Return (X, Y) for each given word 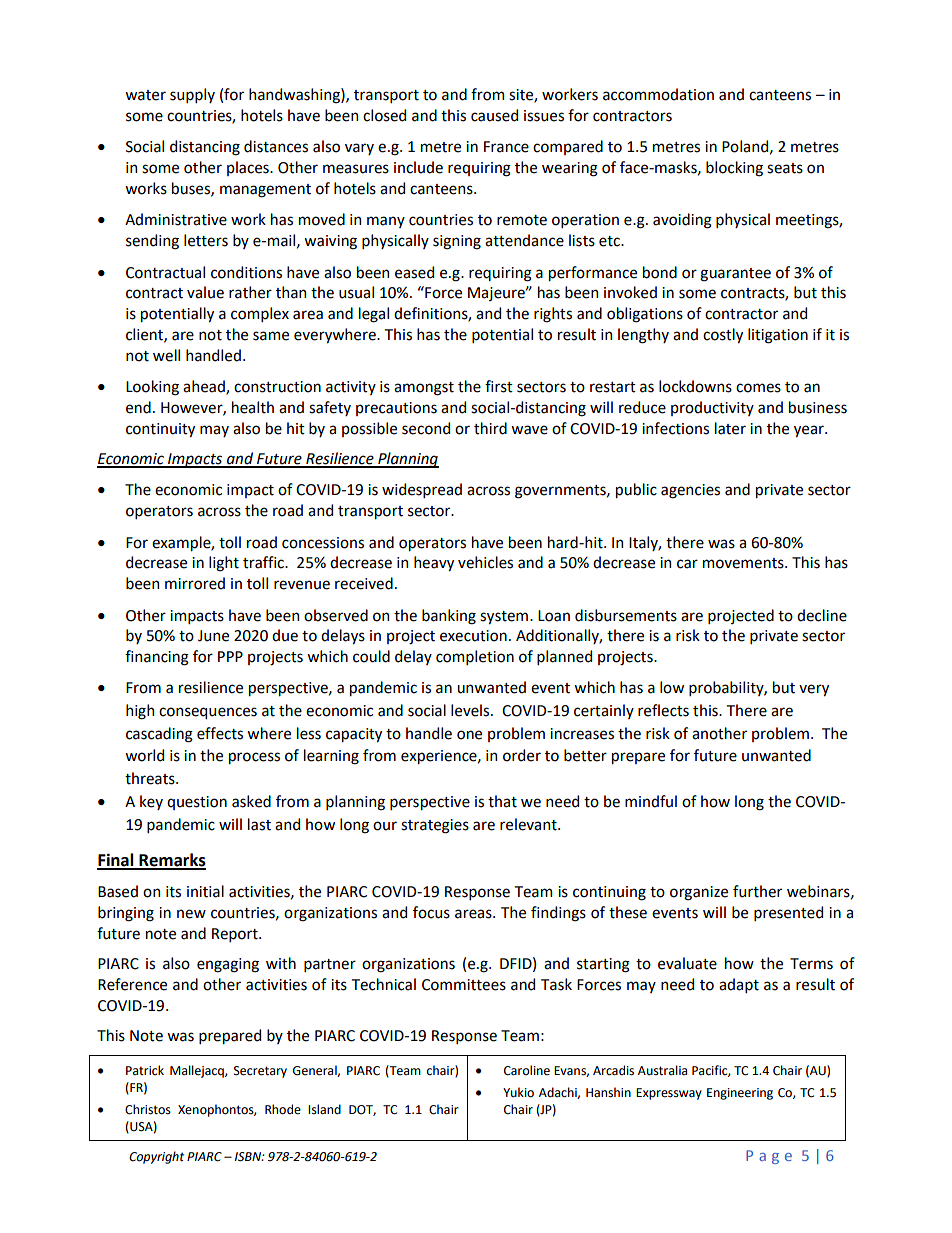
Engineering (740, 1094)
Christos (148, 1109)
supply (192, 95)
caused (494, 115)
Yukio (518, 1092)
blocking (734, 169)
